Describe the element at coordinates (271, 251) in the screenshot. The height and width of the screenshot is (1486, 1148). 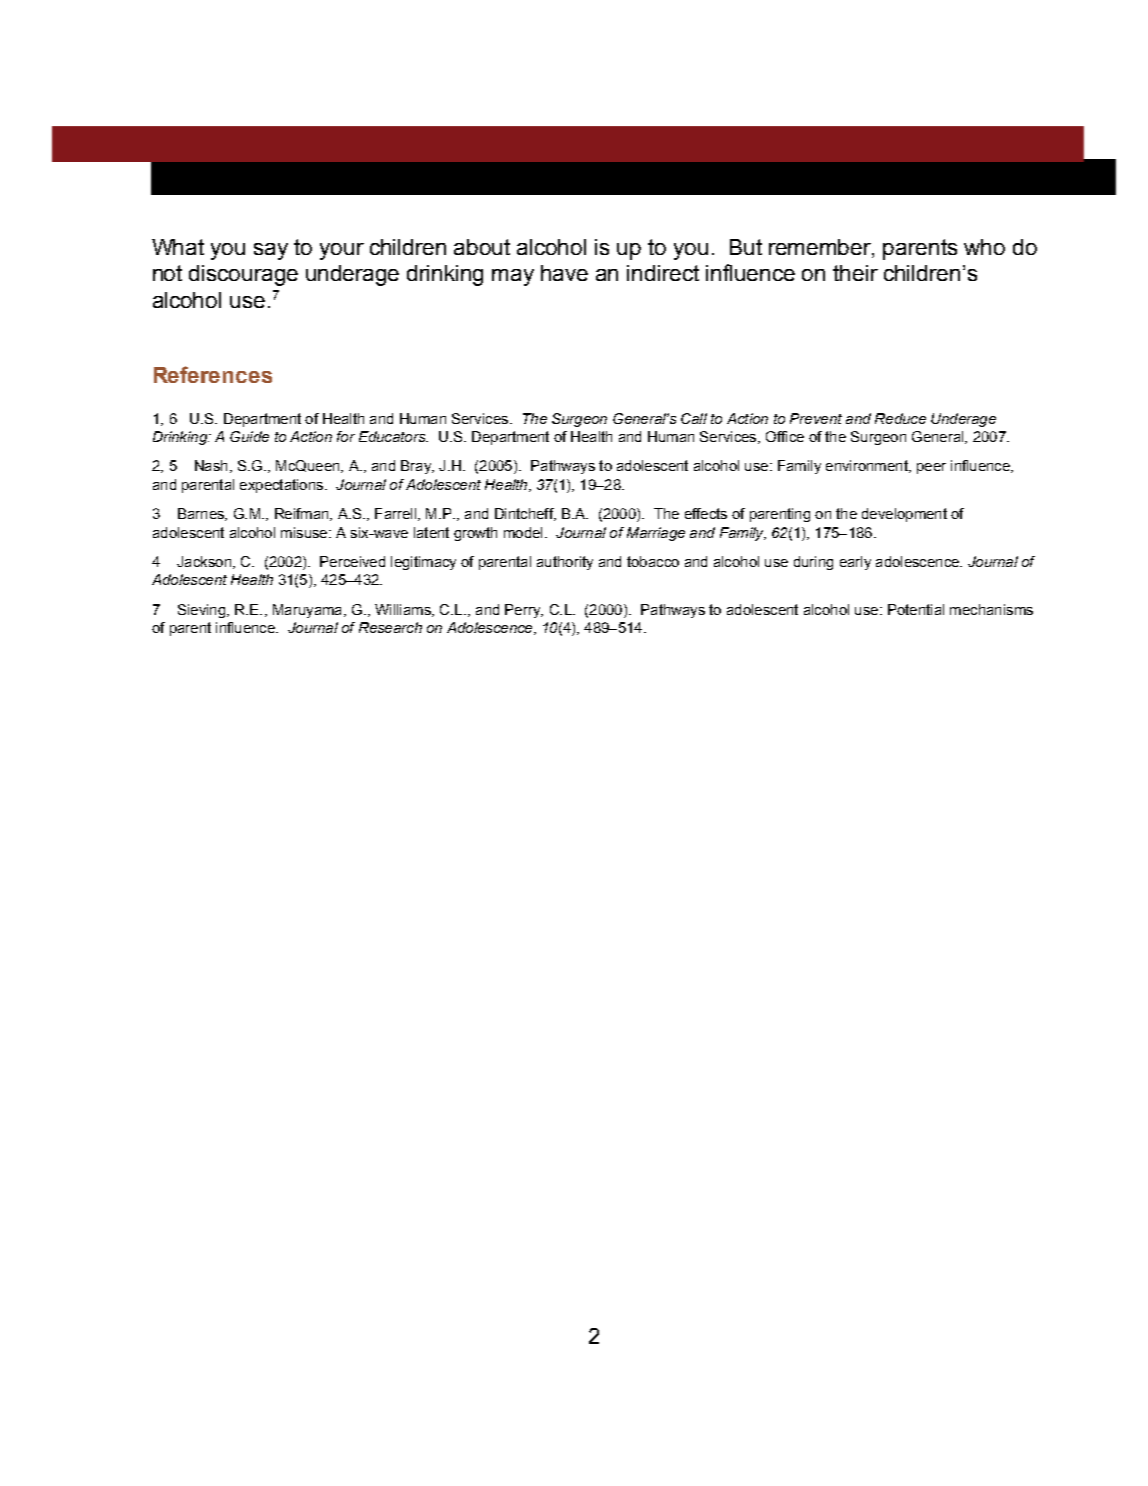
I see `say` at that location.
